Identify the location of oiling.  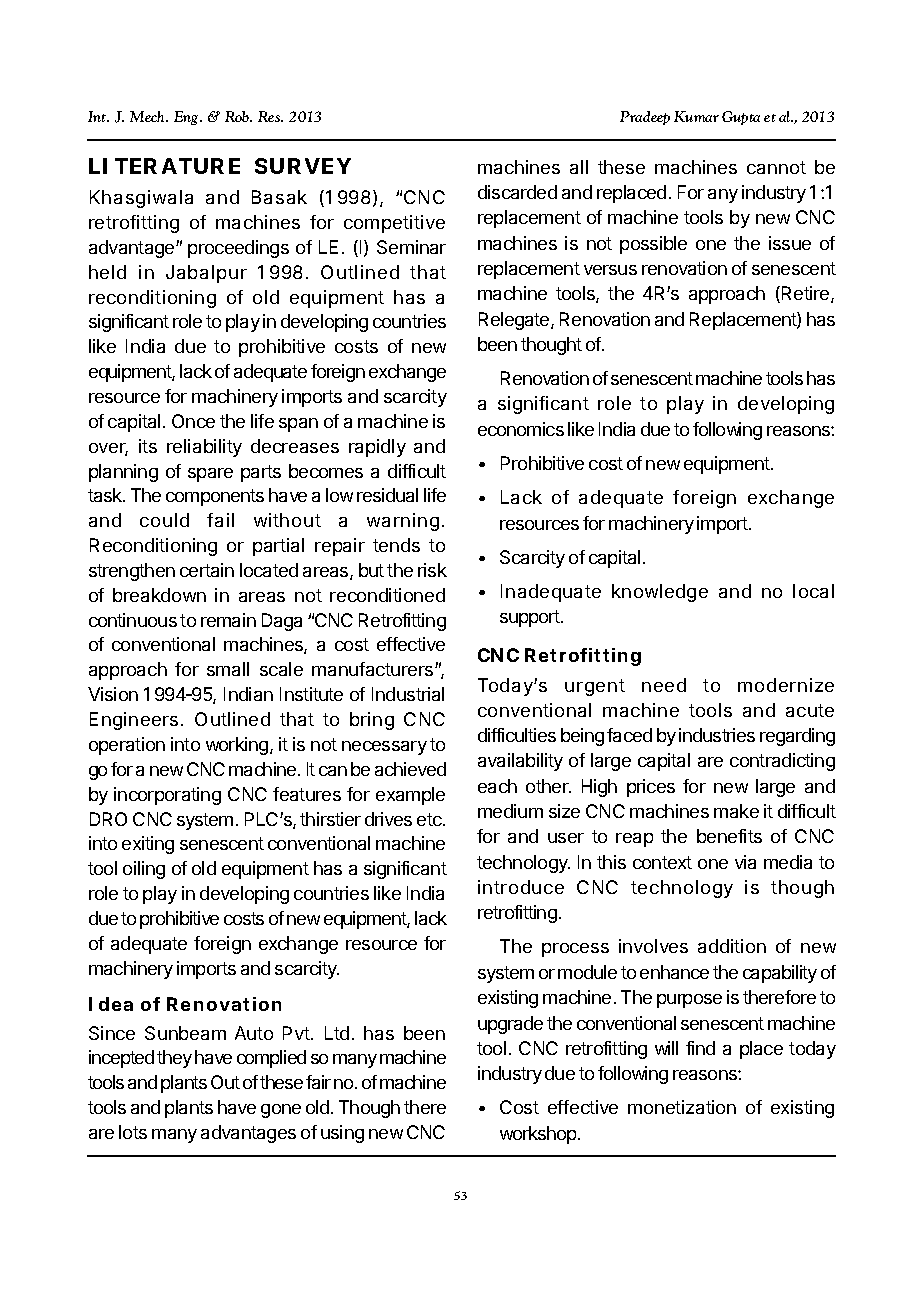
(144, 870).
